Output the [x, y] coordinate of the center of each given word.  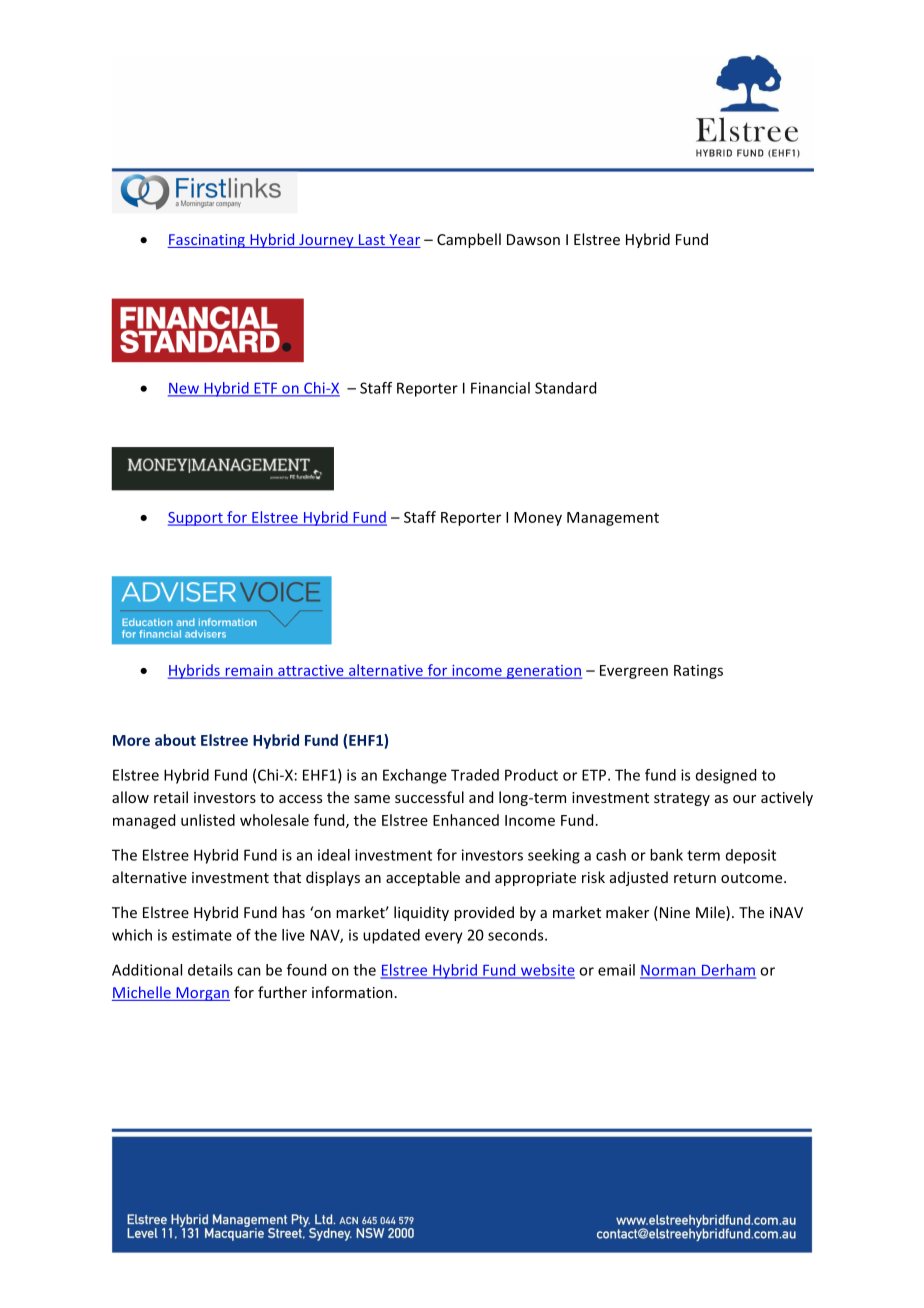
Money [538, 519]
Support [196, 519]
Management [613, 519]
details [210, 970]
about [175, 740]
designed [726, 776]
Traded [475, 775]
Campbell [469, 240]
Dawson [533, 239]
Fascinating [207, 241]
